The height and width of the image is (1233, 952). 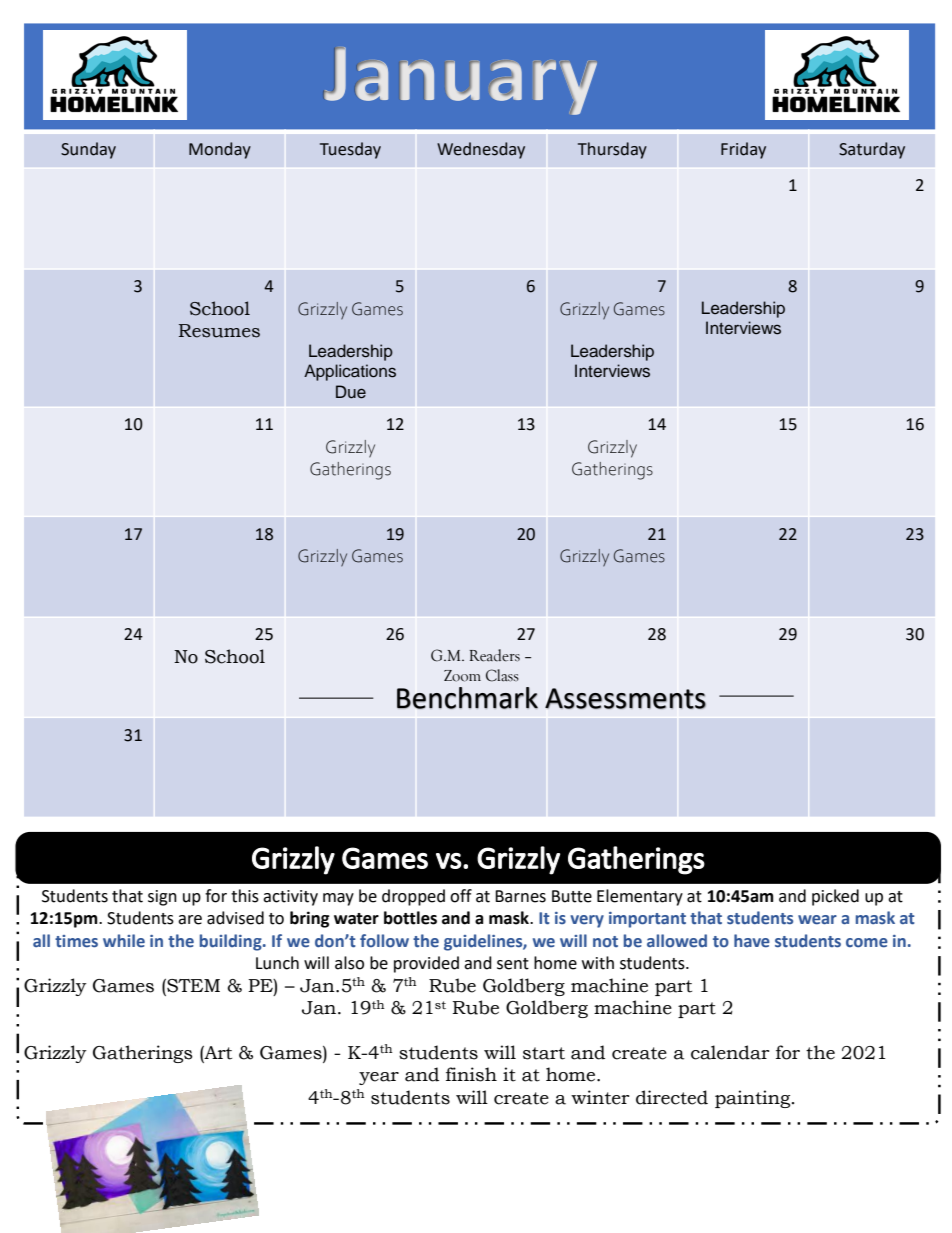 What do you see at coordinates (350, 372) in the image?
I see `Applications` at bounding box center [350, 372].
